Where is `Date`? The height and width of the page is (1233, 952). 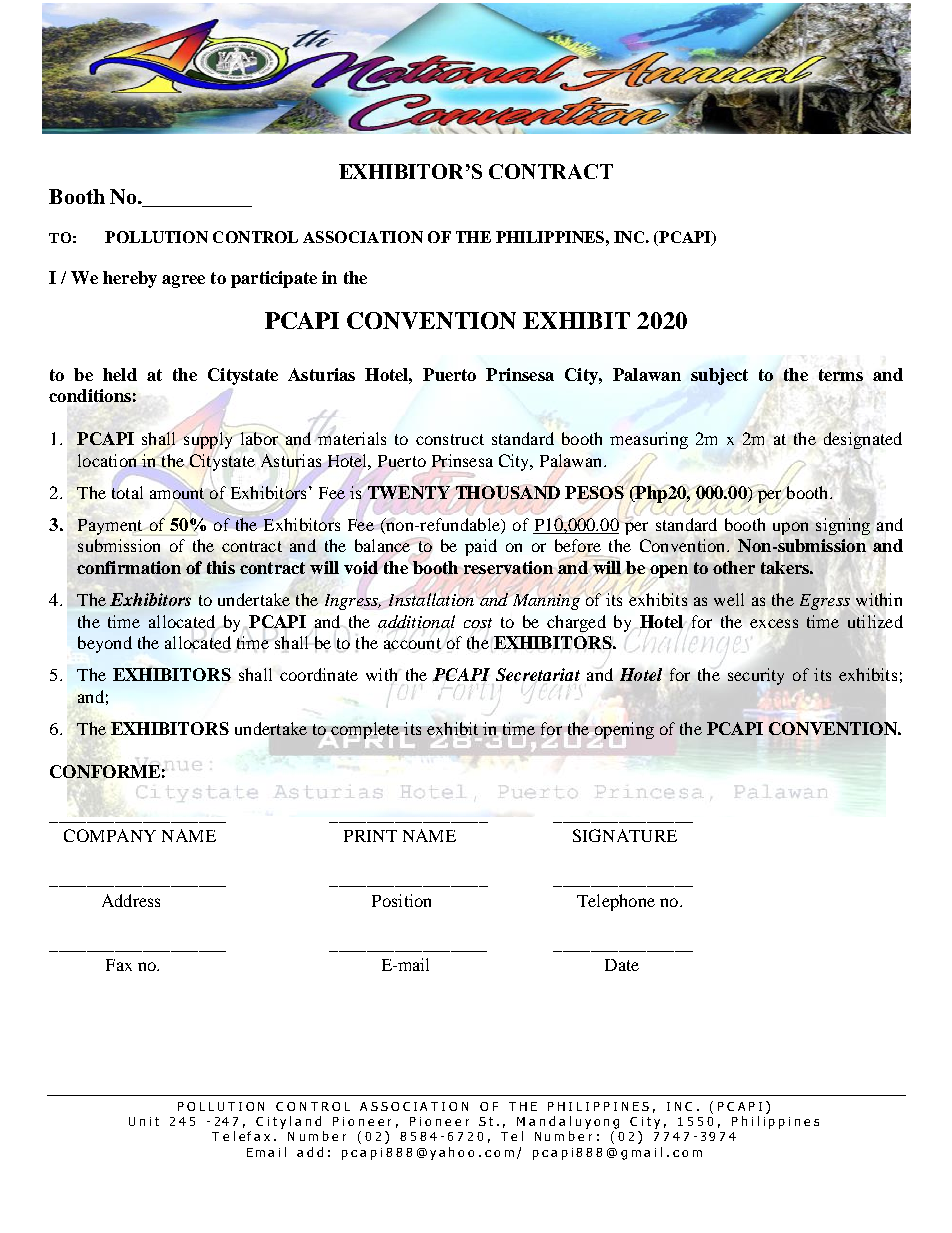 Date is located at coordinates (622, 965).
